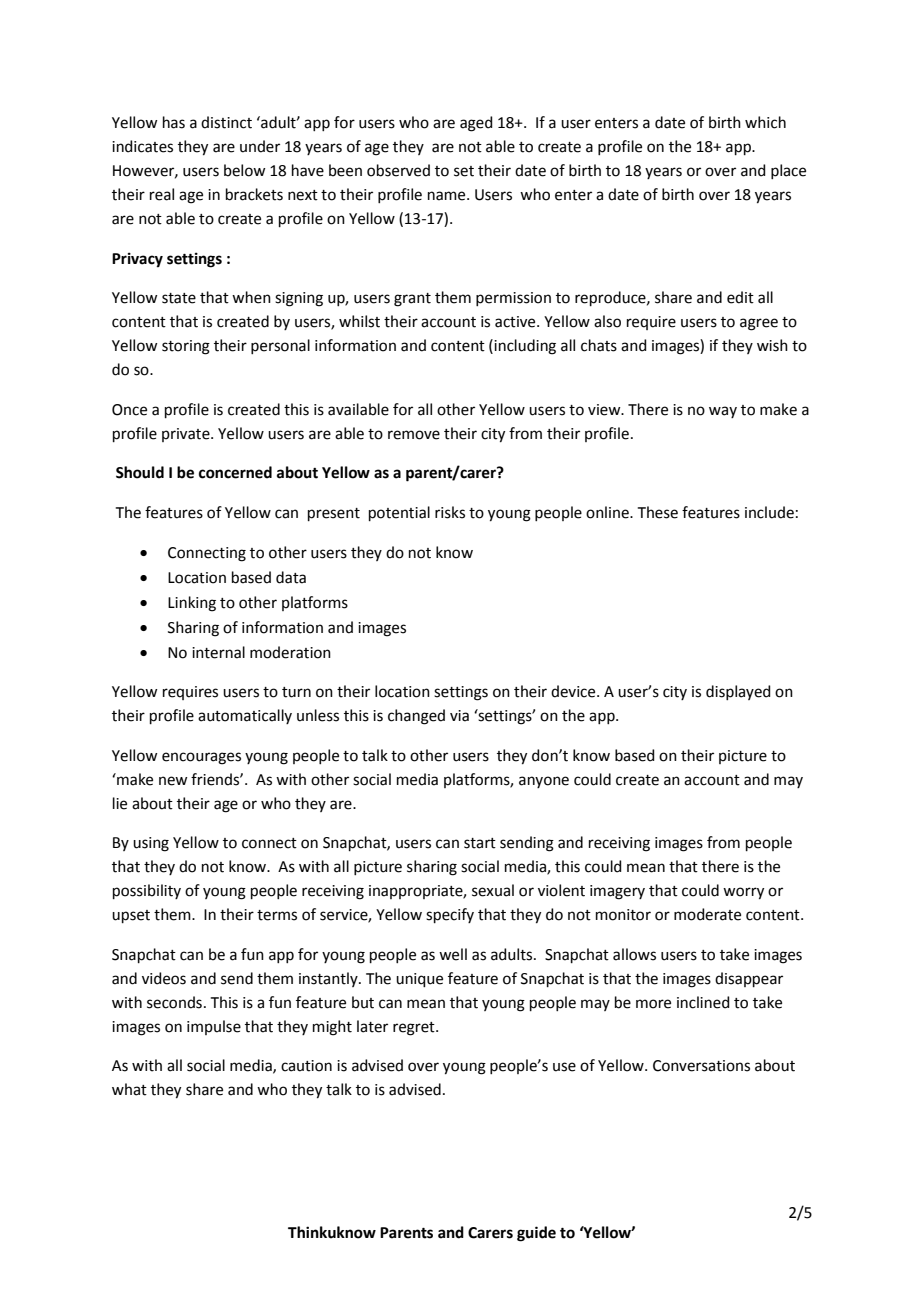 The image size is (924, 1308). Describe the element at coordinates (723, 412) in the document. I see `way` at that location.
